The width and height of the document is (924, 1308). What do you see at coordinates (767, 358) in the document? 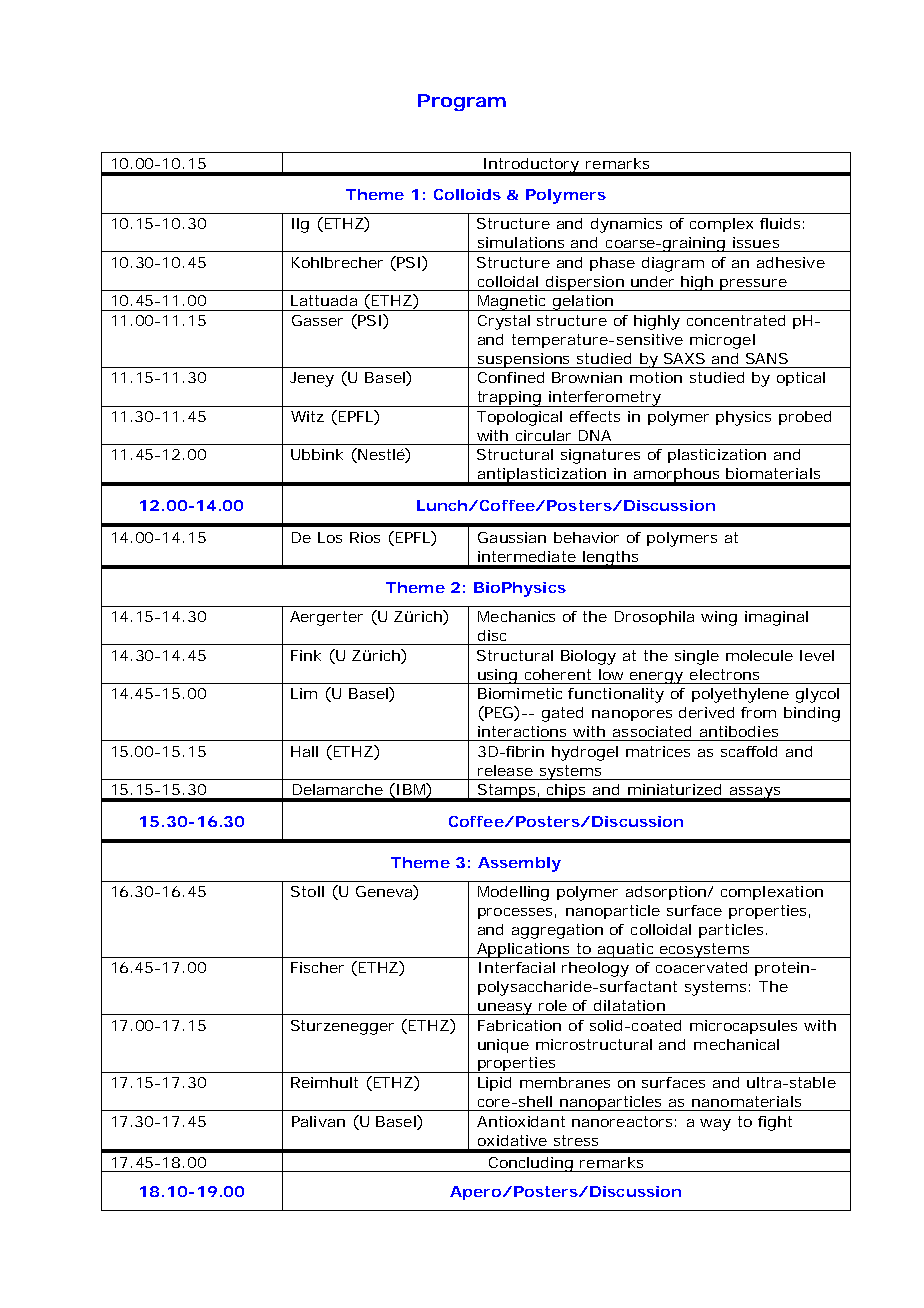
I see `SANS` at bounding box center [767, 358].
